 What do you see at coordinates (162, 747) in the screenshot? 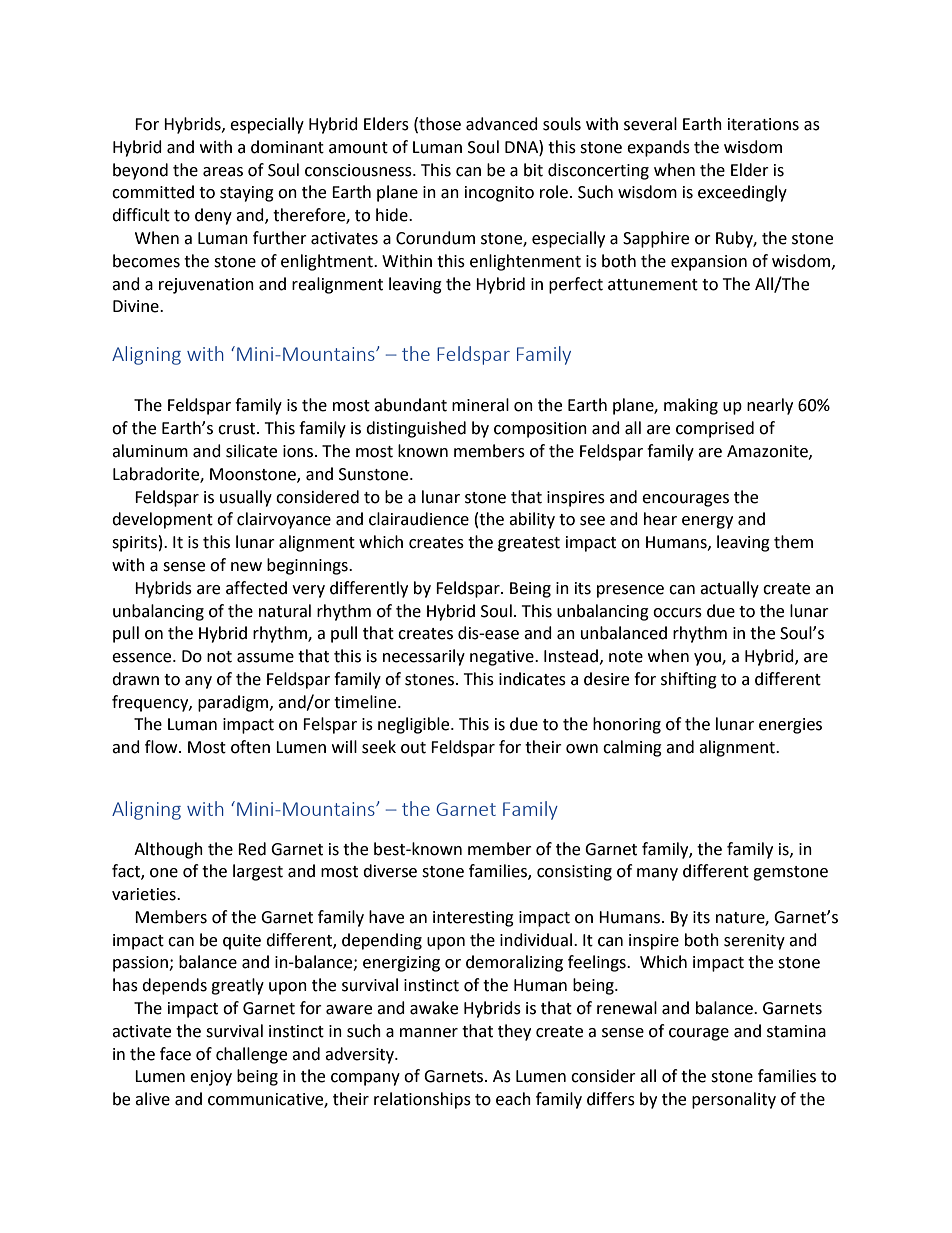
I see `flow` at bounding box center [162, 747].
